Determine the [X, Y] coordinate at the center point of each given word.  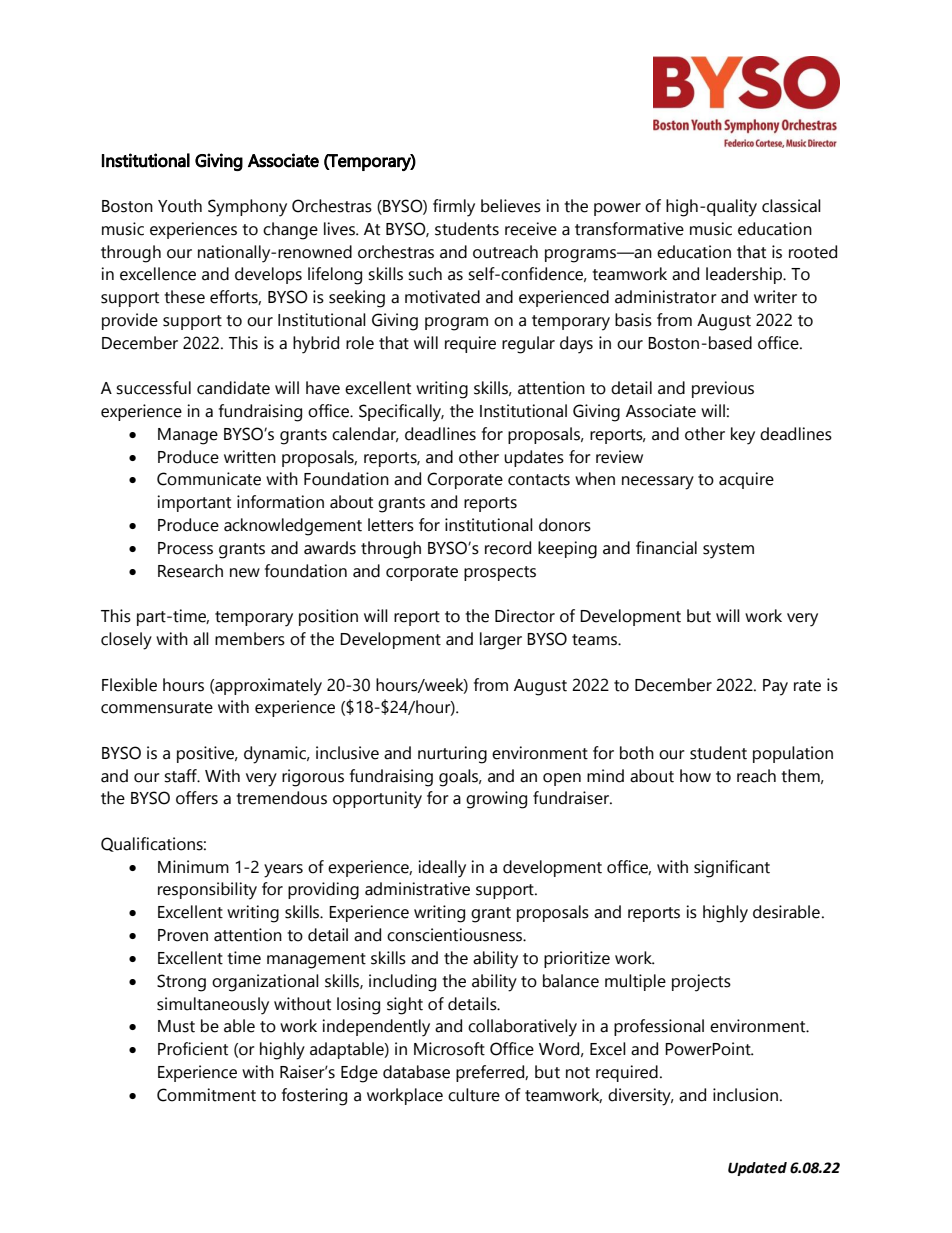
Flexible [129, 685]
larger [501, 641]
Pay [775, 687]
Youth [180, 206]
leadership [745, 275]
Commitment [206, 1095]
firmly [454, 208]
